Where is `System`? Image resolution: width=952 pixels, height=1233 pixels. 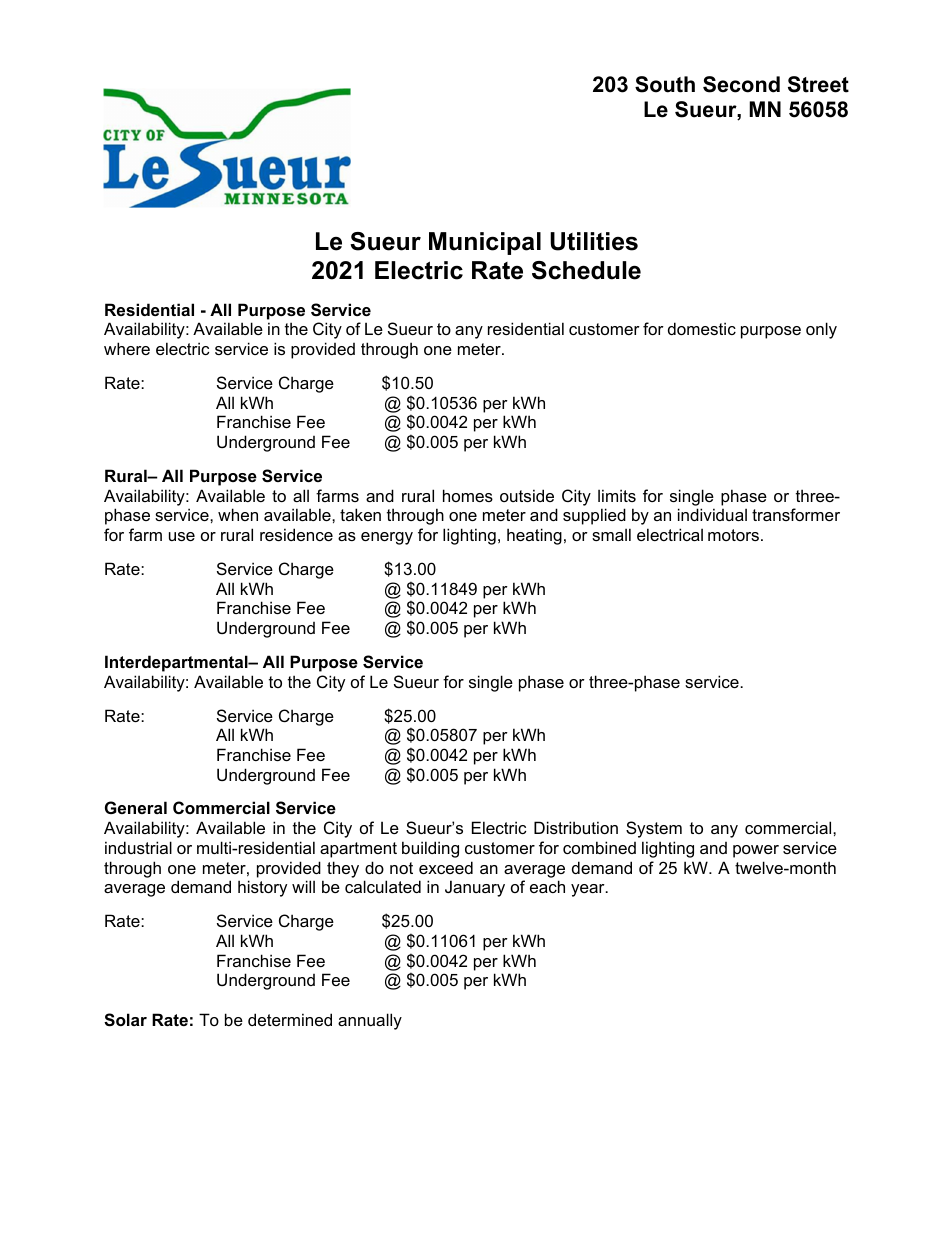 System is located at coordinates (654, 829).
